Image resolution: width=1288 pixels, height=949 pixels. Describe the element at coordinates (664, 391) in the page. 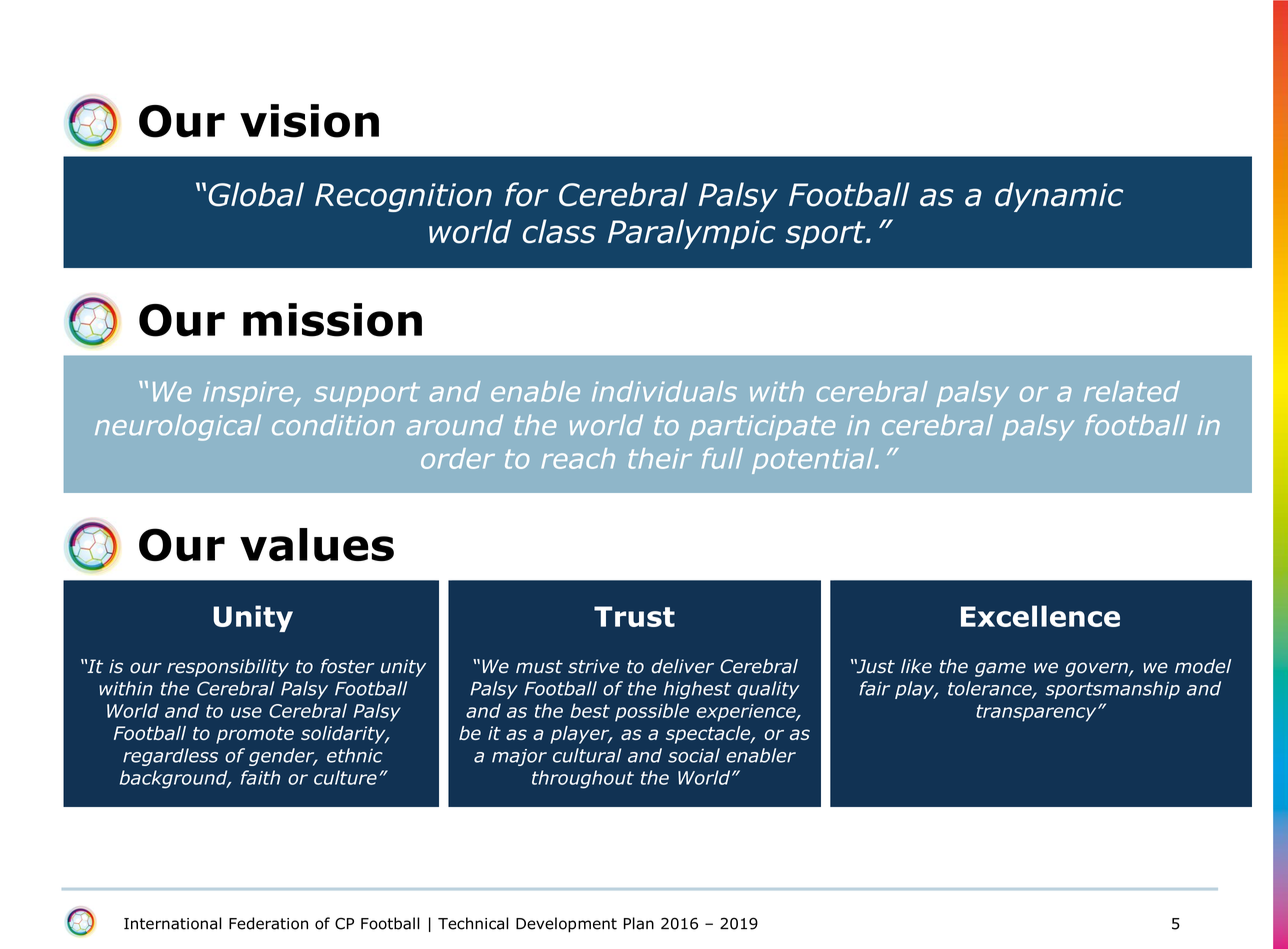

I see `individuals` at that location.
